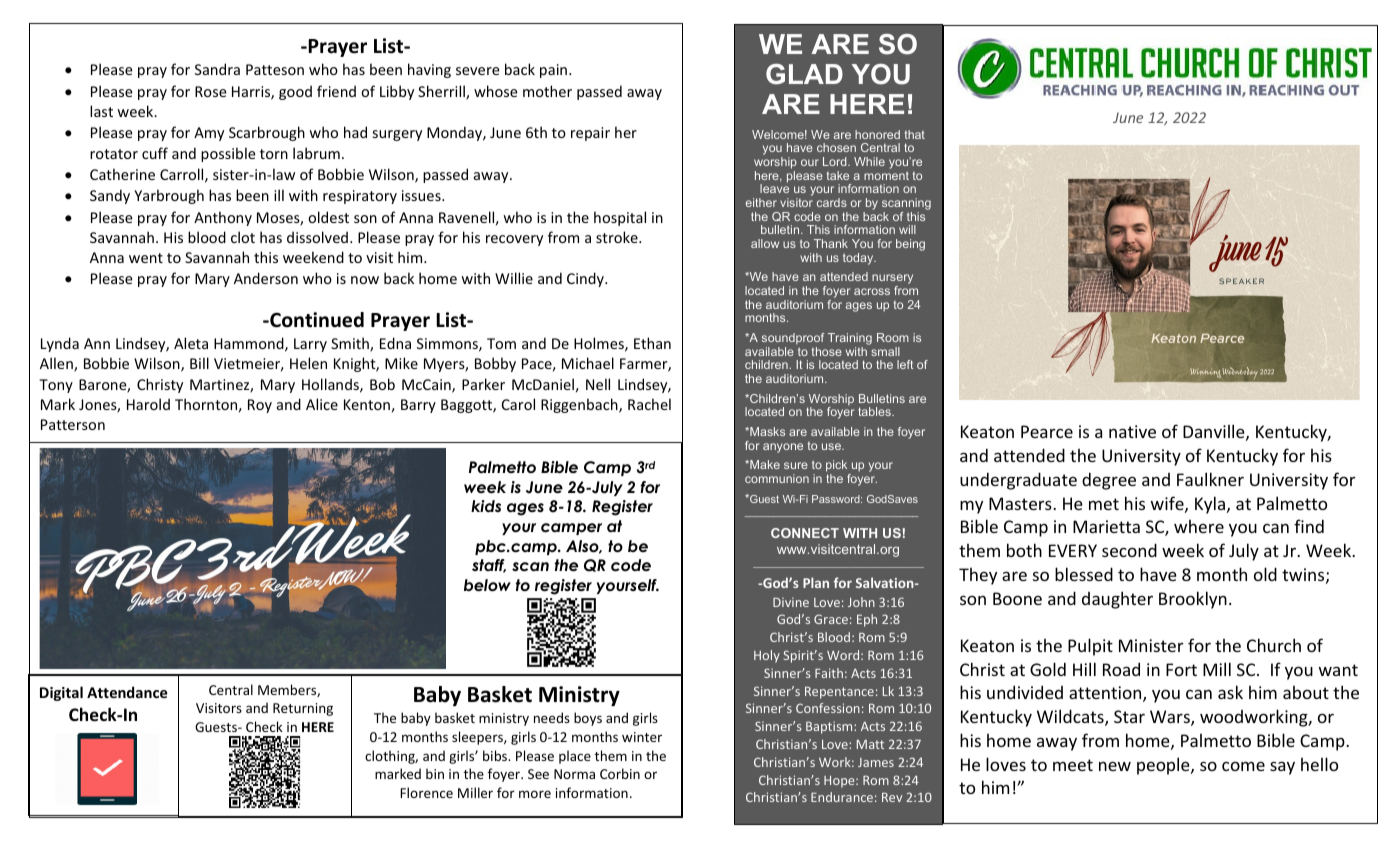 Image resolution: width=1400 pixels, height=850 pixels. I want to click on being, so click(910, 245).
